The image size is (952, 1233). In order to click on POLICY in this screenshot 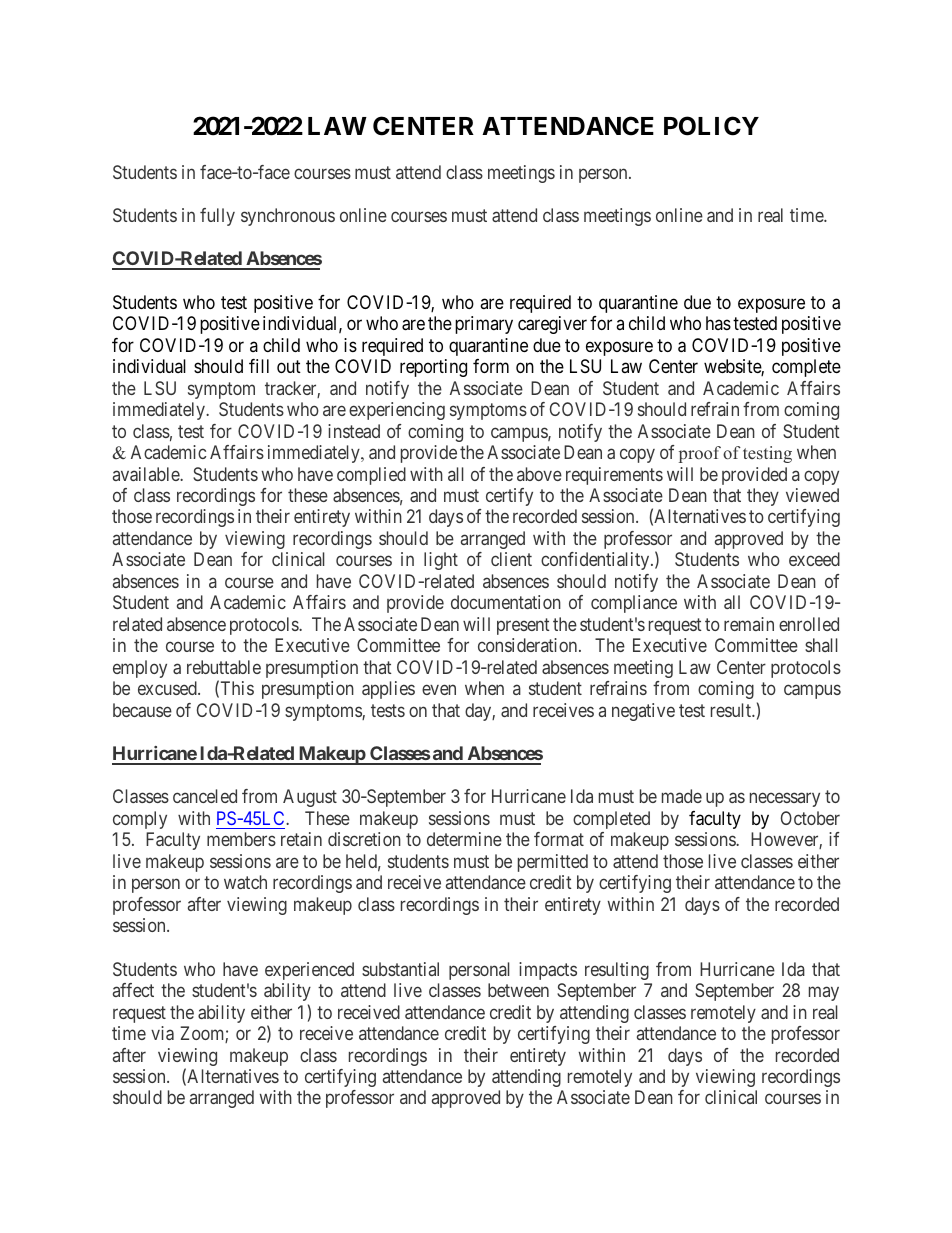, I will do `click(711, 126)`.
